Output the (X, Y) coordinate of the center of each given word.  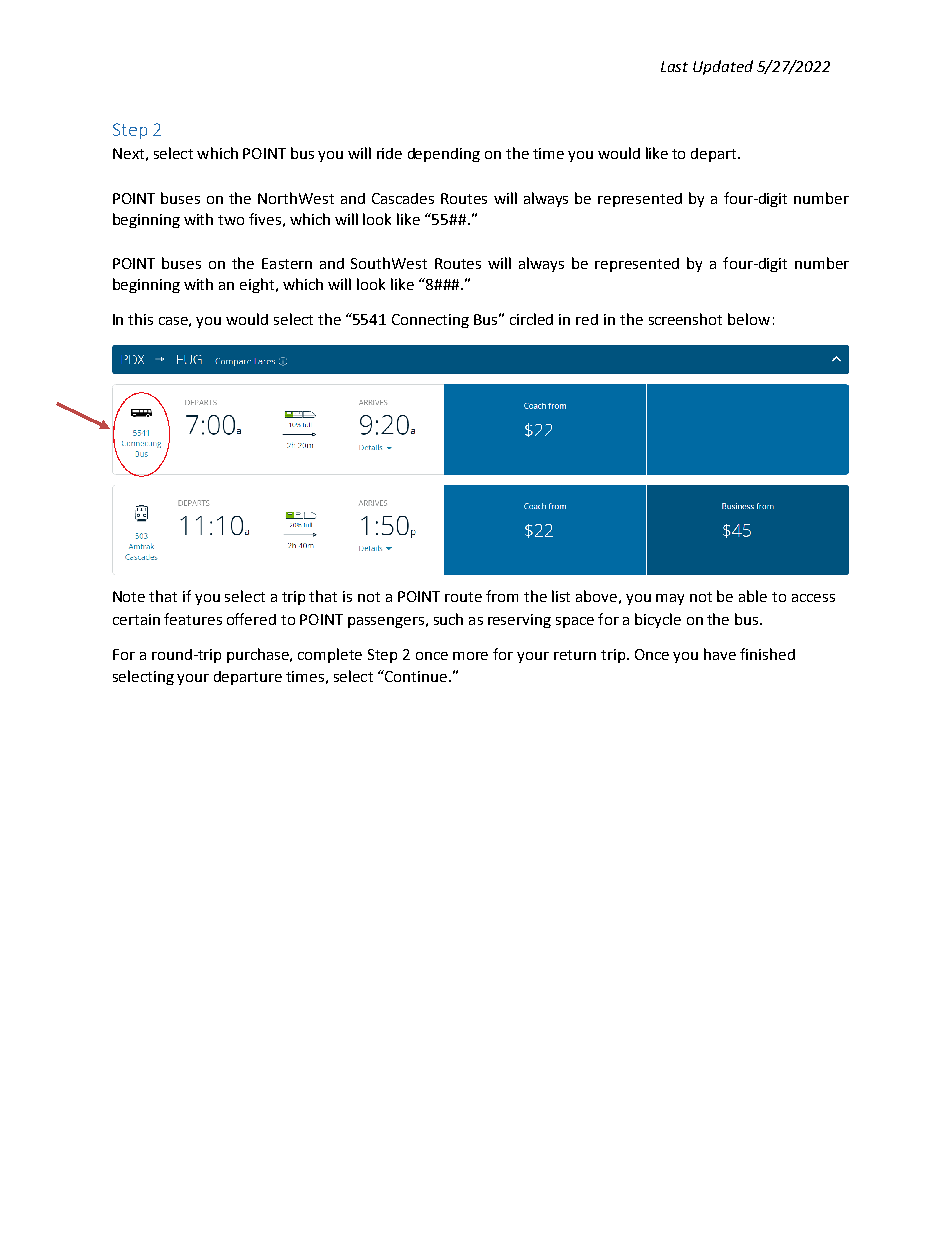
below (749, 319)
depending (444, 155)
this (140, 319)
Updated (723, 67)
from (502, 596)
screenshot (685, 319)
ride (389, 153)
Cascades (403, 198)
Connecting (430, 321)
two (231, 220)
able (753, 596)
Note (129, 596)
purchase (259, 655)
